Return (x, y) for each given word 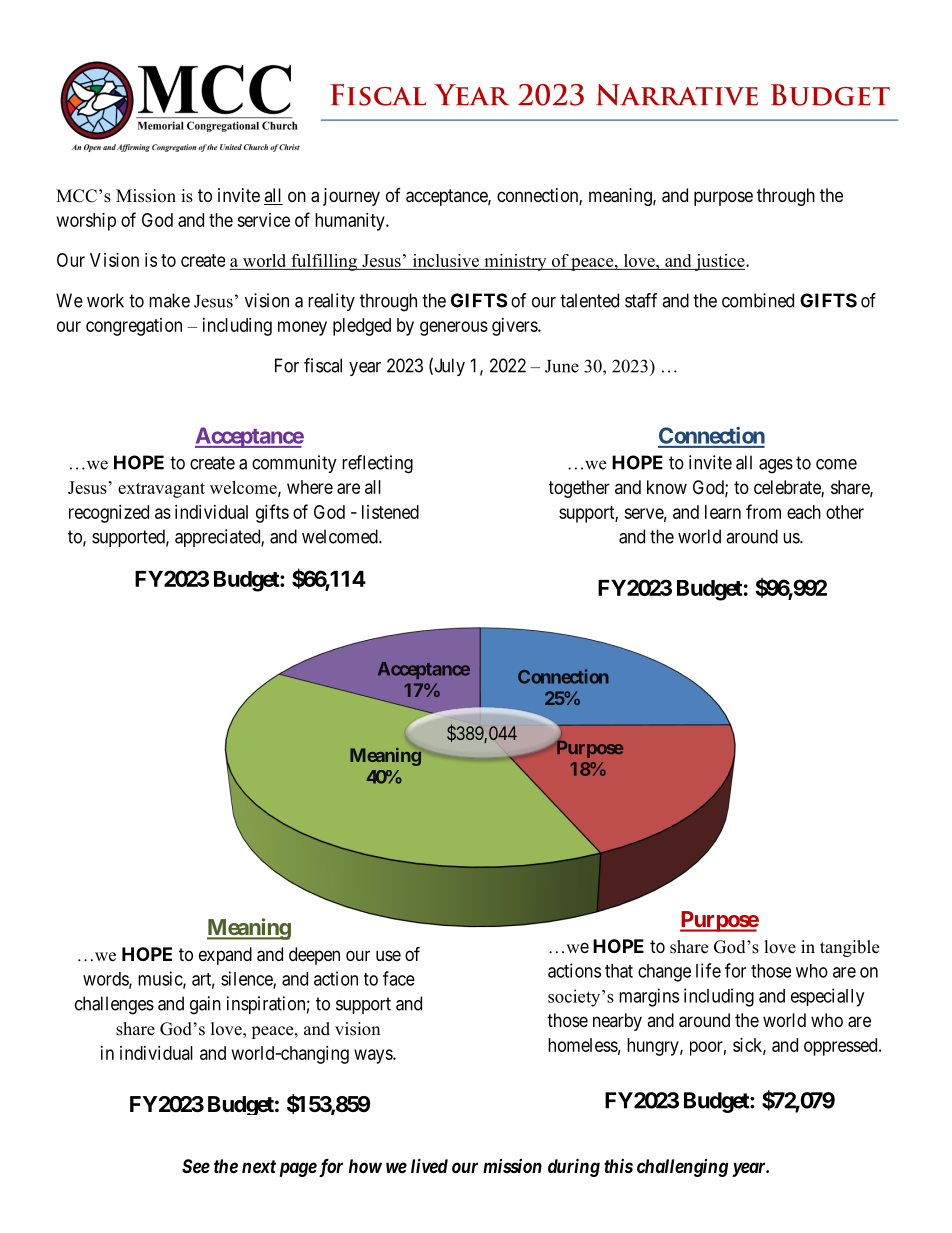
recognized (109, 514)
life (708, 970)
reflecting (377, 464)
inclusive (446, 262)
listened (390, 512)
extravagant (161, 490)
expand (225, 956)
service (263, 220)
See (196, 1166)
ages (776, 466)
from (763, 511)
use (388, 955)
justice (720, 262)
